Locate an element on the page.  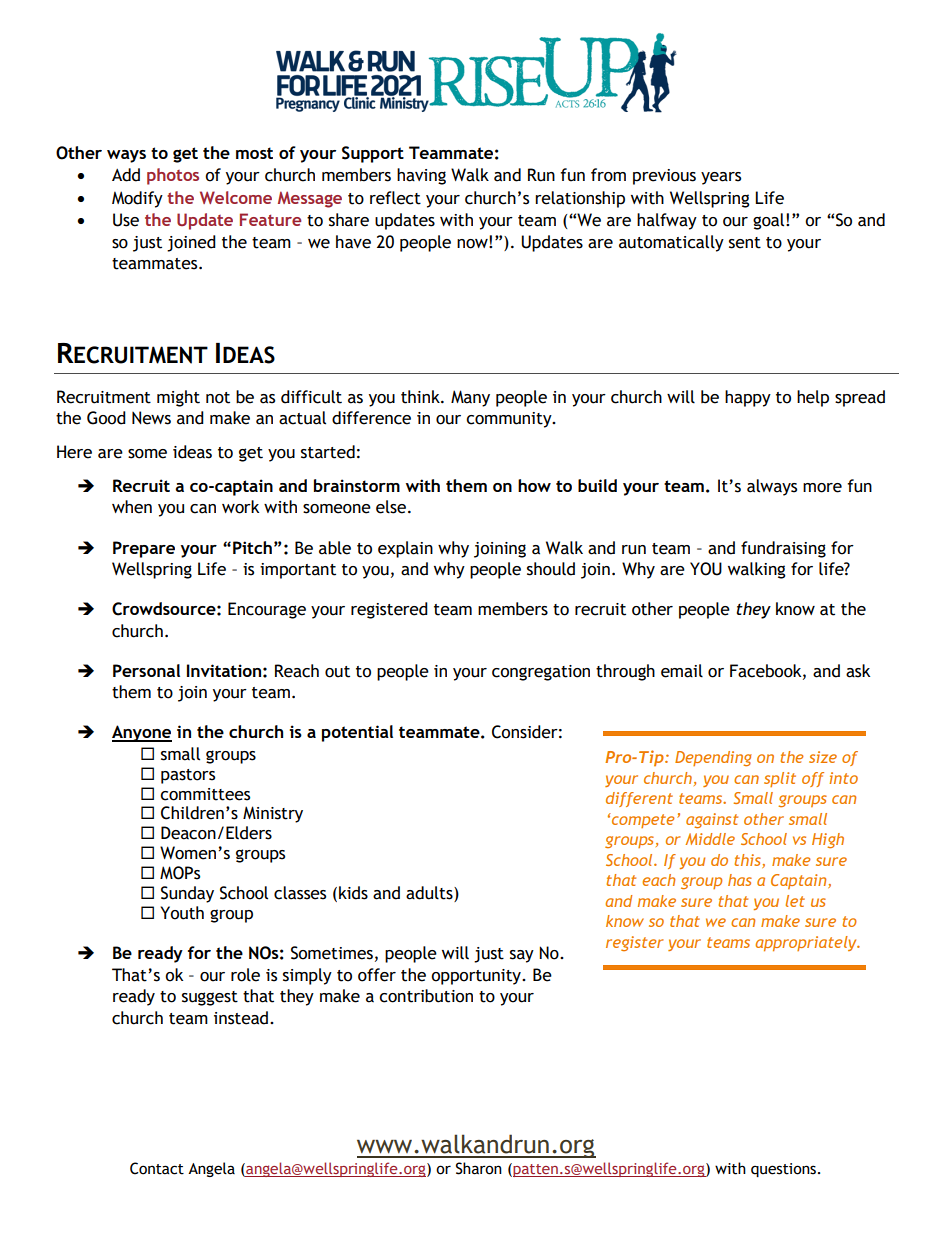
when is located at coordinates (132, 507).
